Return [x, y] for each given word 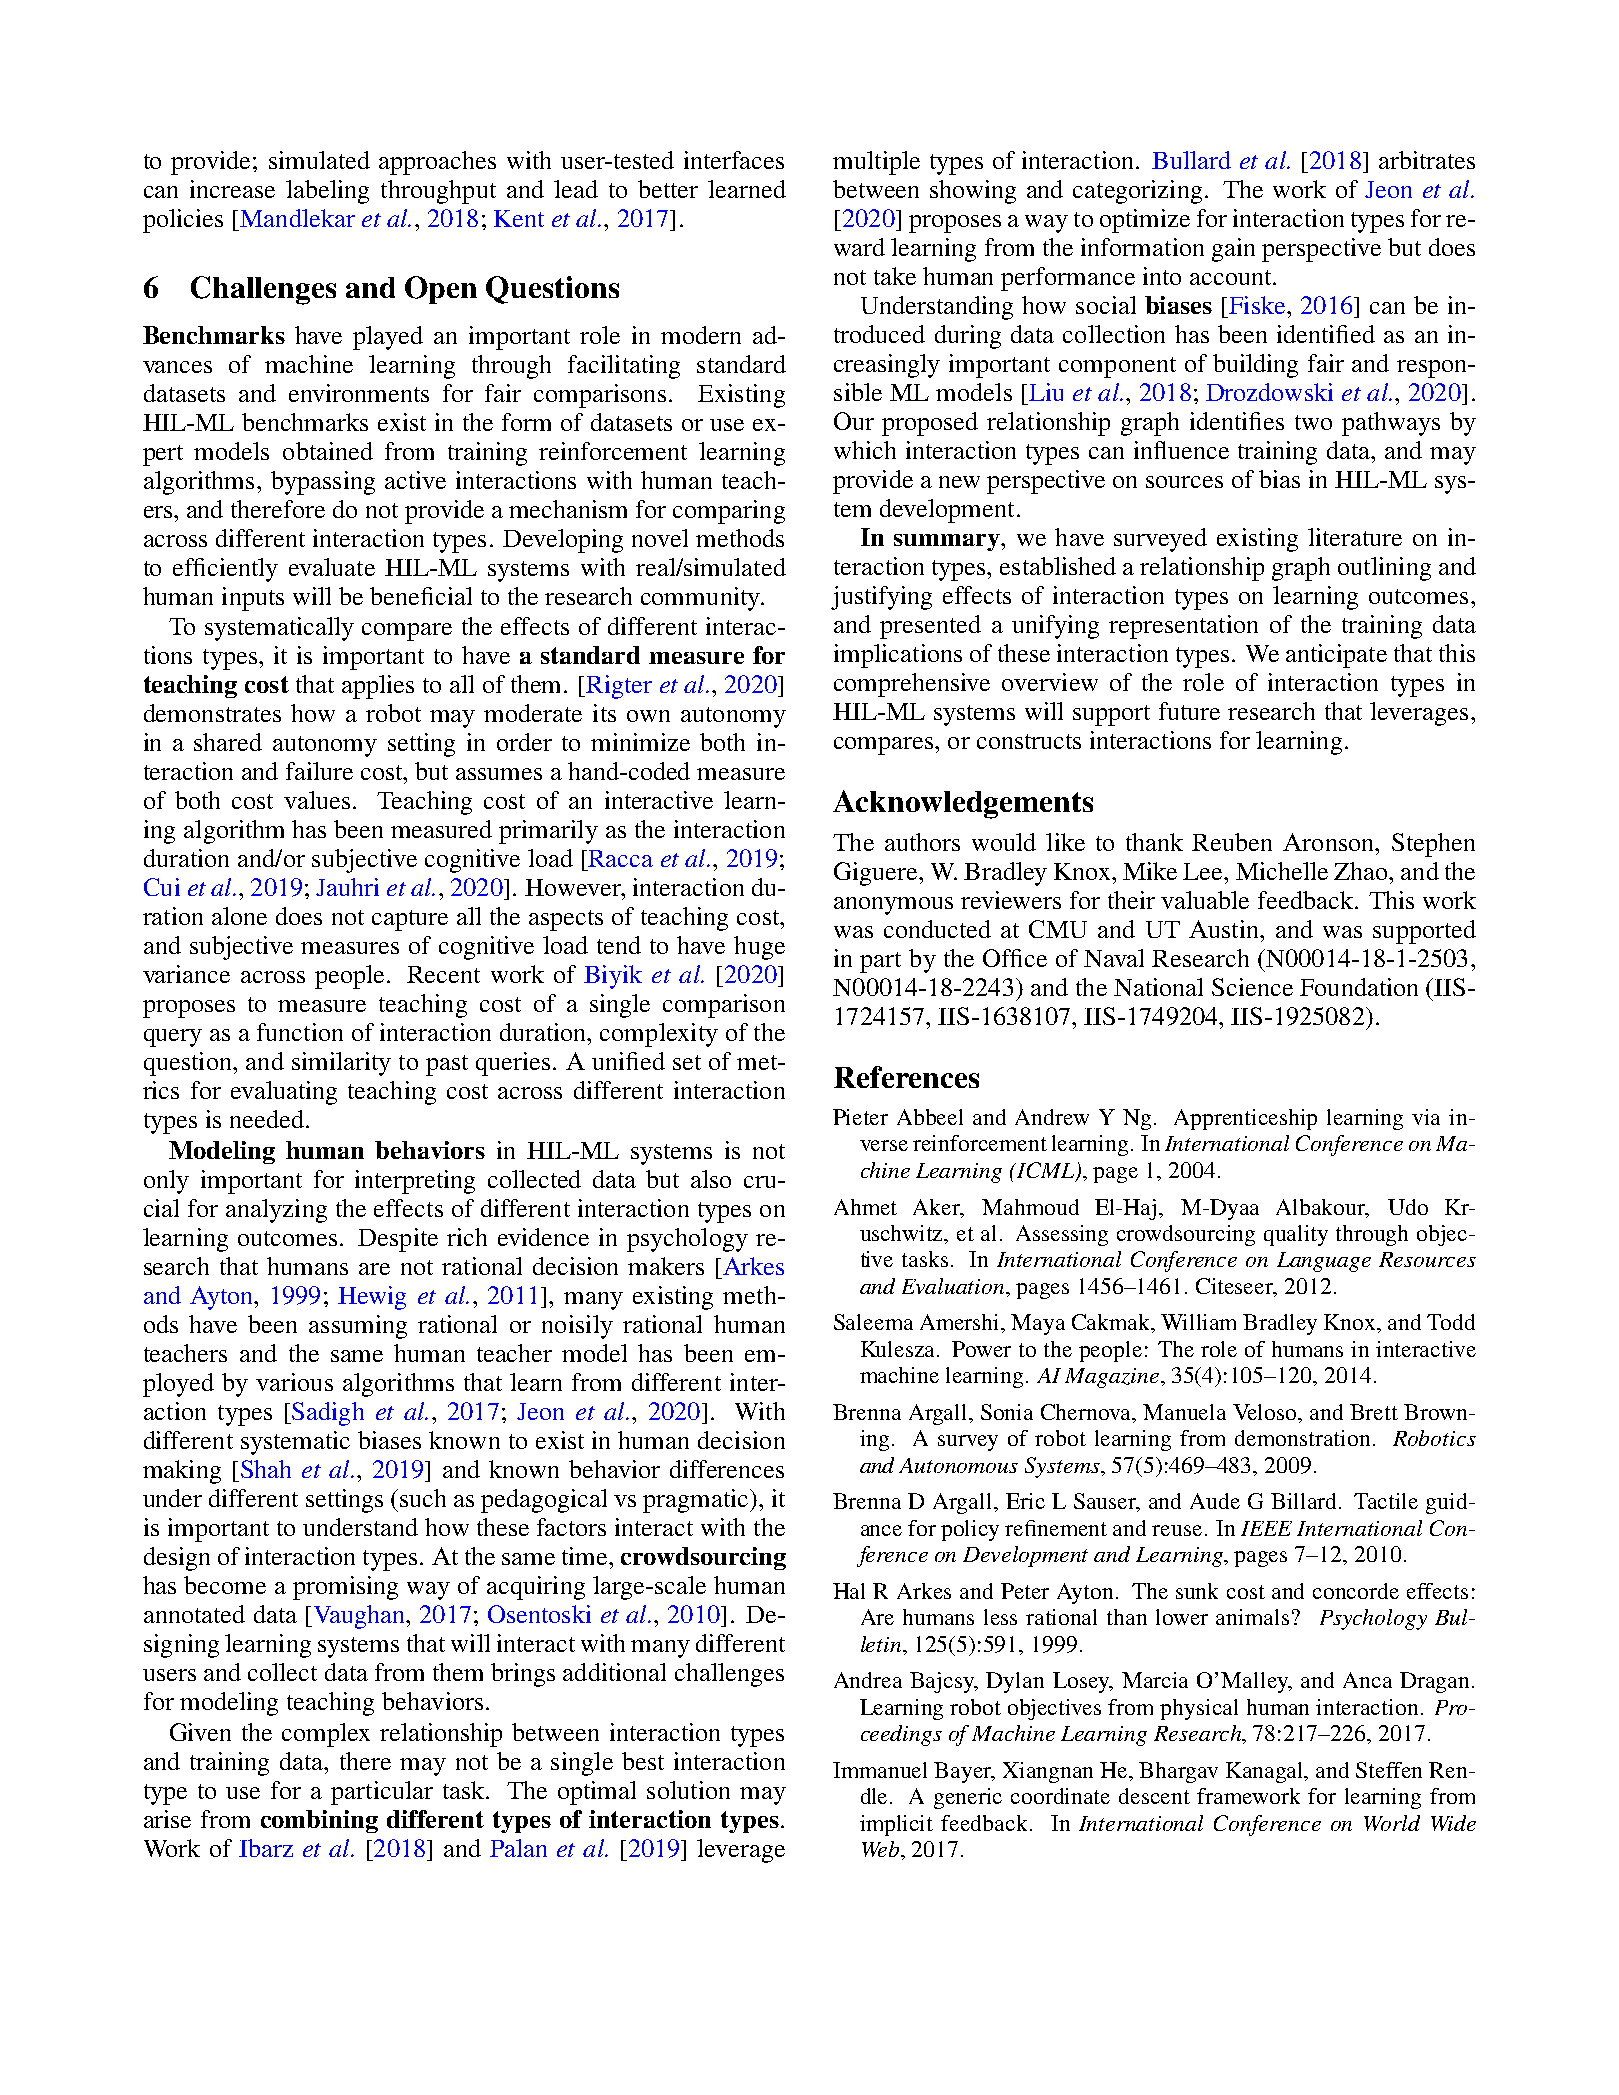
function [300, 1032]
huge [759, 948]
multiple [876, 163]
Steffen [1389, 1770]
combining [319, 1821]
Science [1252, 987]
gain [1233, 250]
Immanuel [880, 1770]
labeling [327, 192]
